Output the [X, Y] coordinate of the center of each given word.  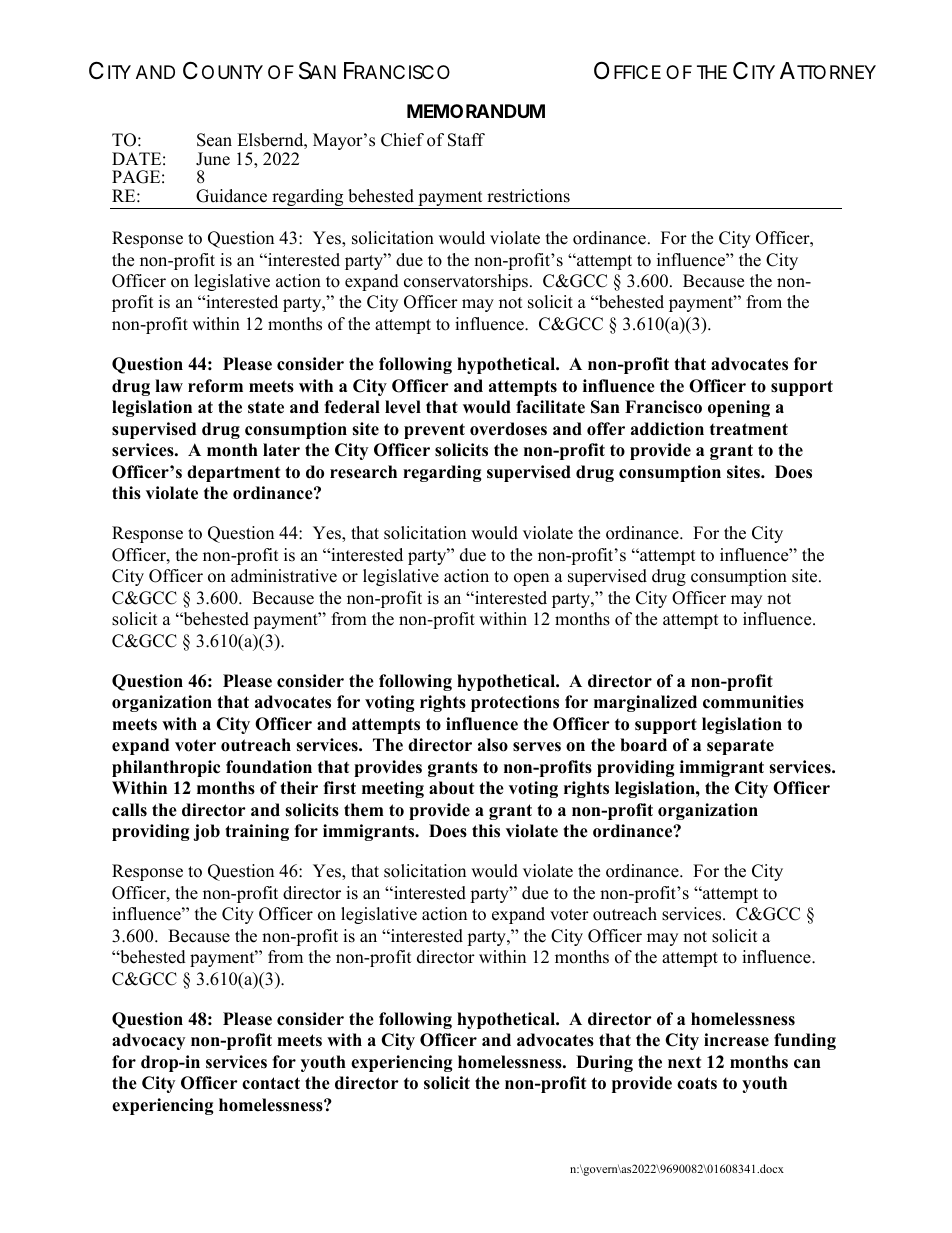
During [604, 1063]
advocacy [148, 1041]
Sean [214, 140]
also [493, 745]
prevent [434, 431]
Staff [466, 140]
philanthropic [166, 768]
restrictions [528, 196]
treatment [749, 429]
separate [740, 747]
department [233, 473]
